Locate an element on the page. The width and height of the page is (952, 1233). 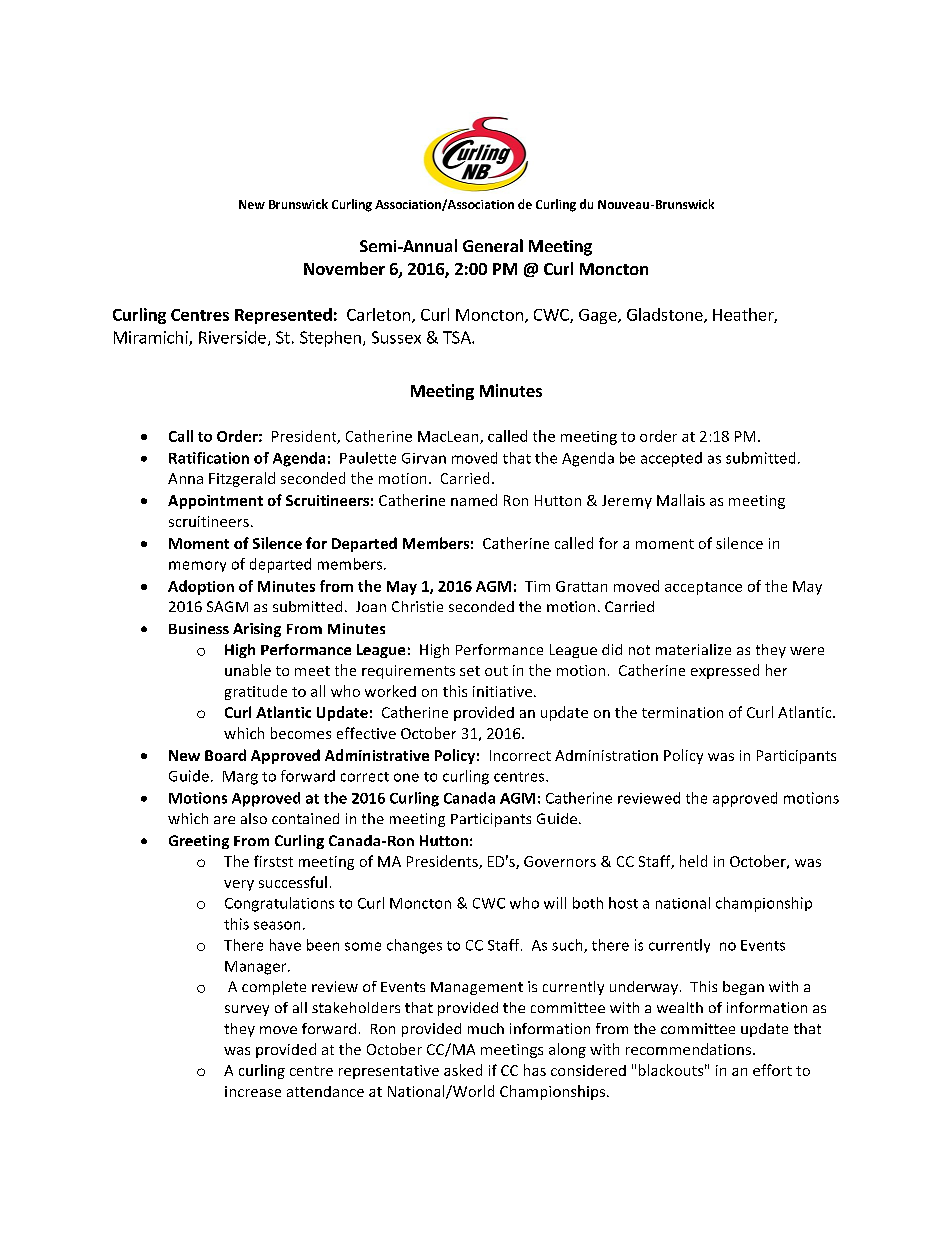
General is located at coordinates (493, 245).
